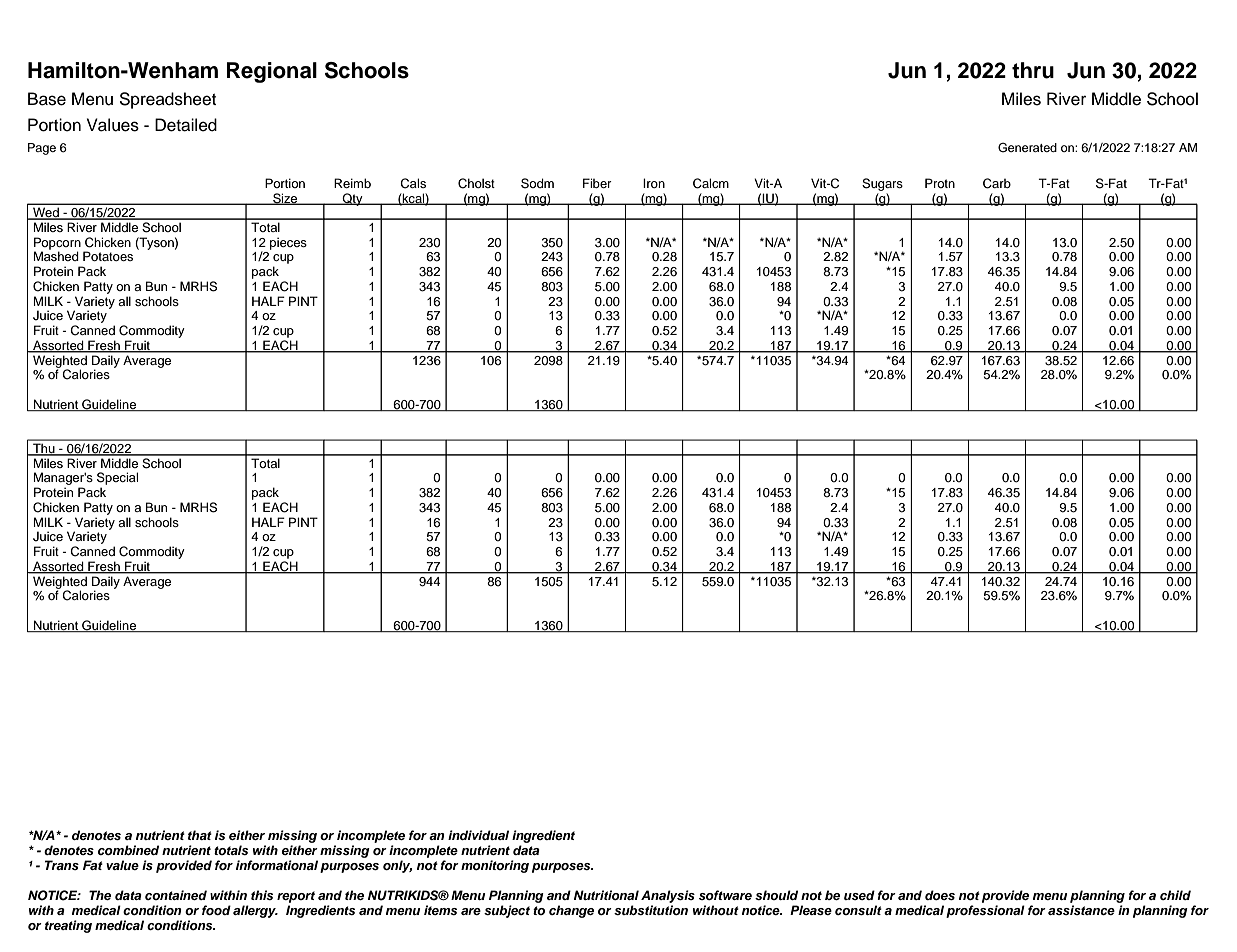 The image size is (1237, 952). Describe the element at coordinates (478, 835) in the screenshot. I see `individual` at that location.
